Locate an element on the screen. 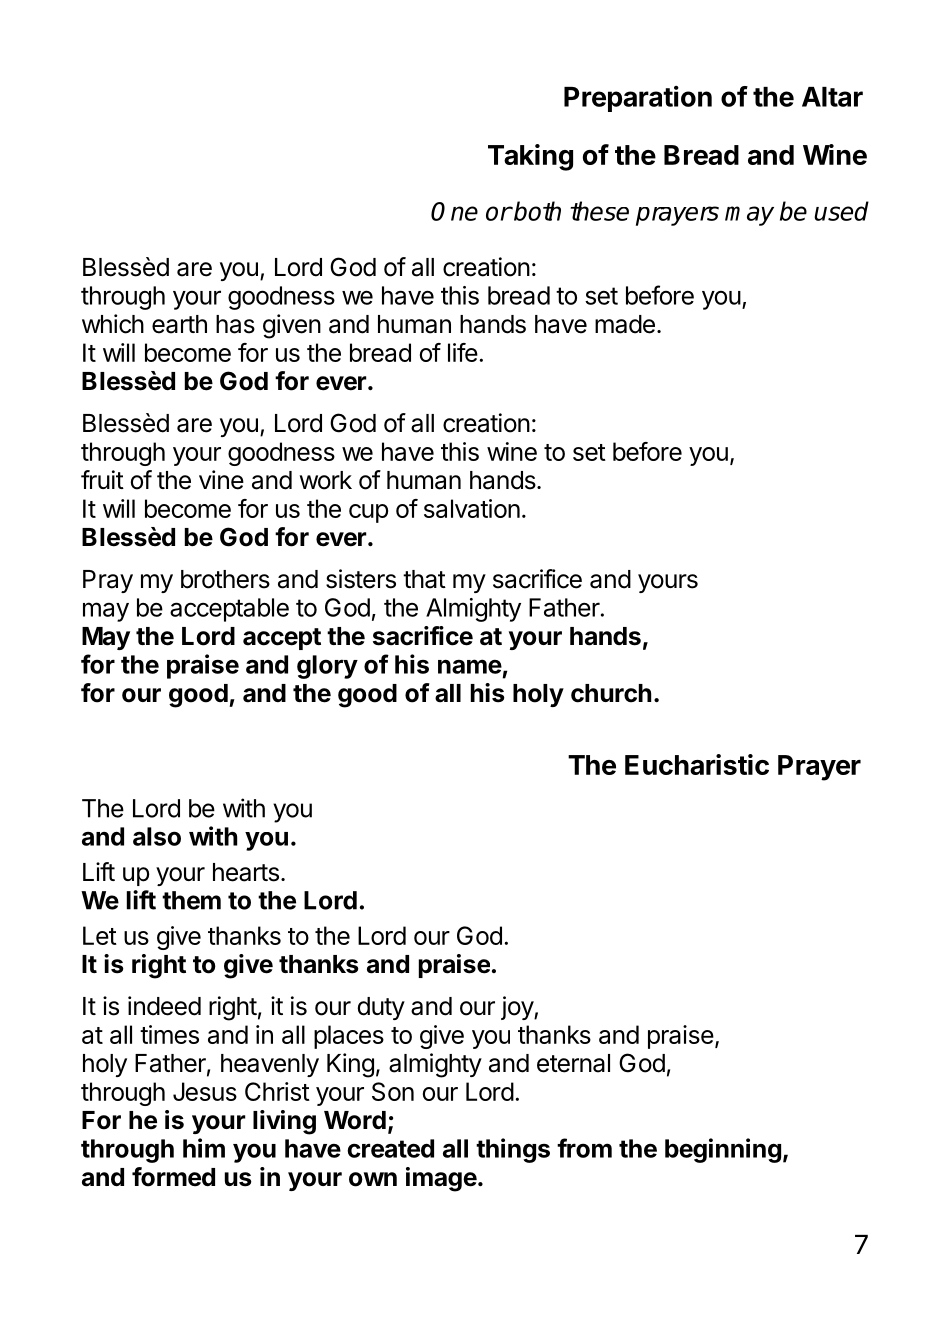 The image size is (948, 1341). salvation is located at coordinates (472, 508).
